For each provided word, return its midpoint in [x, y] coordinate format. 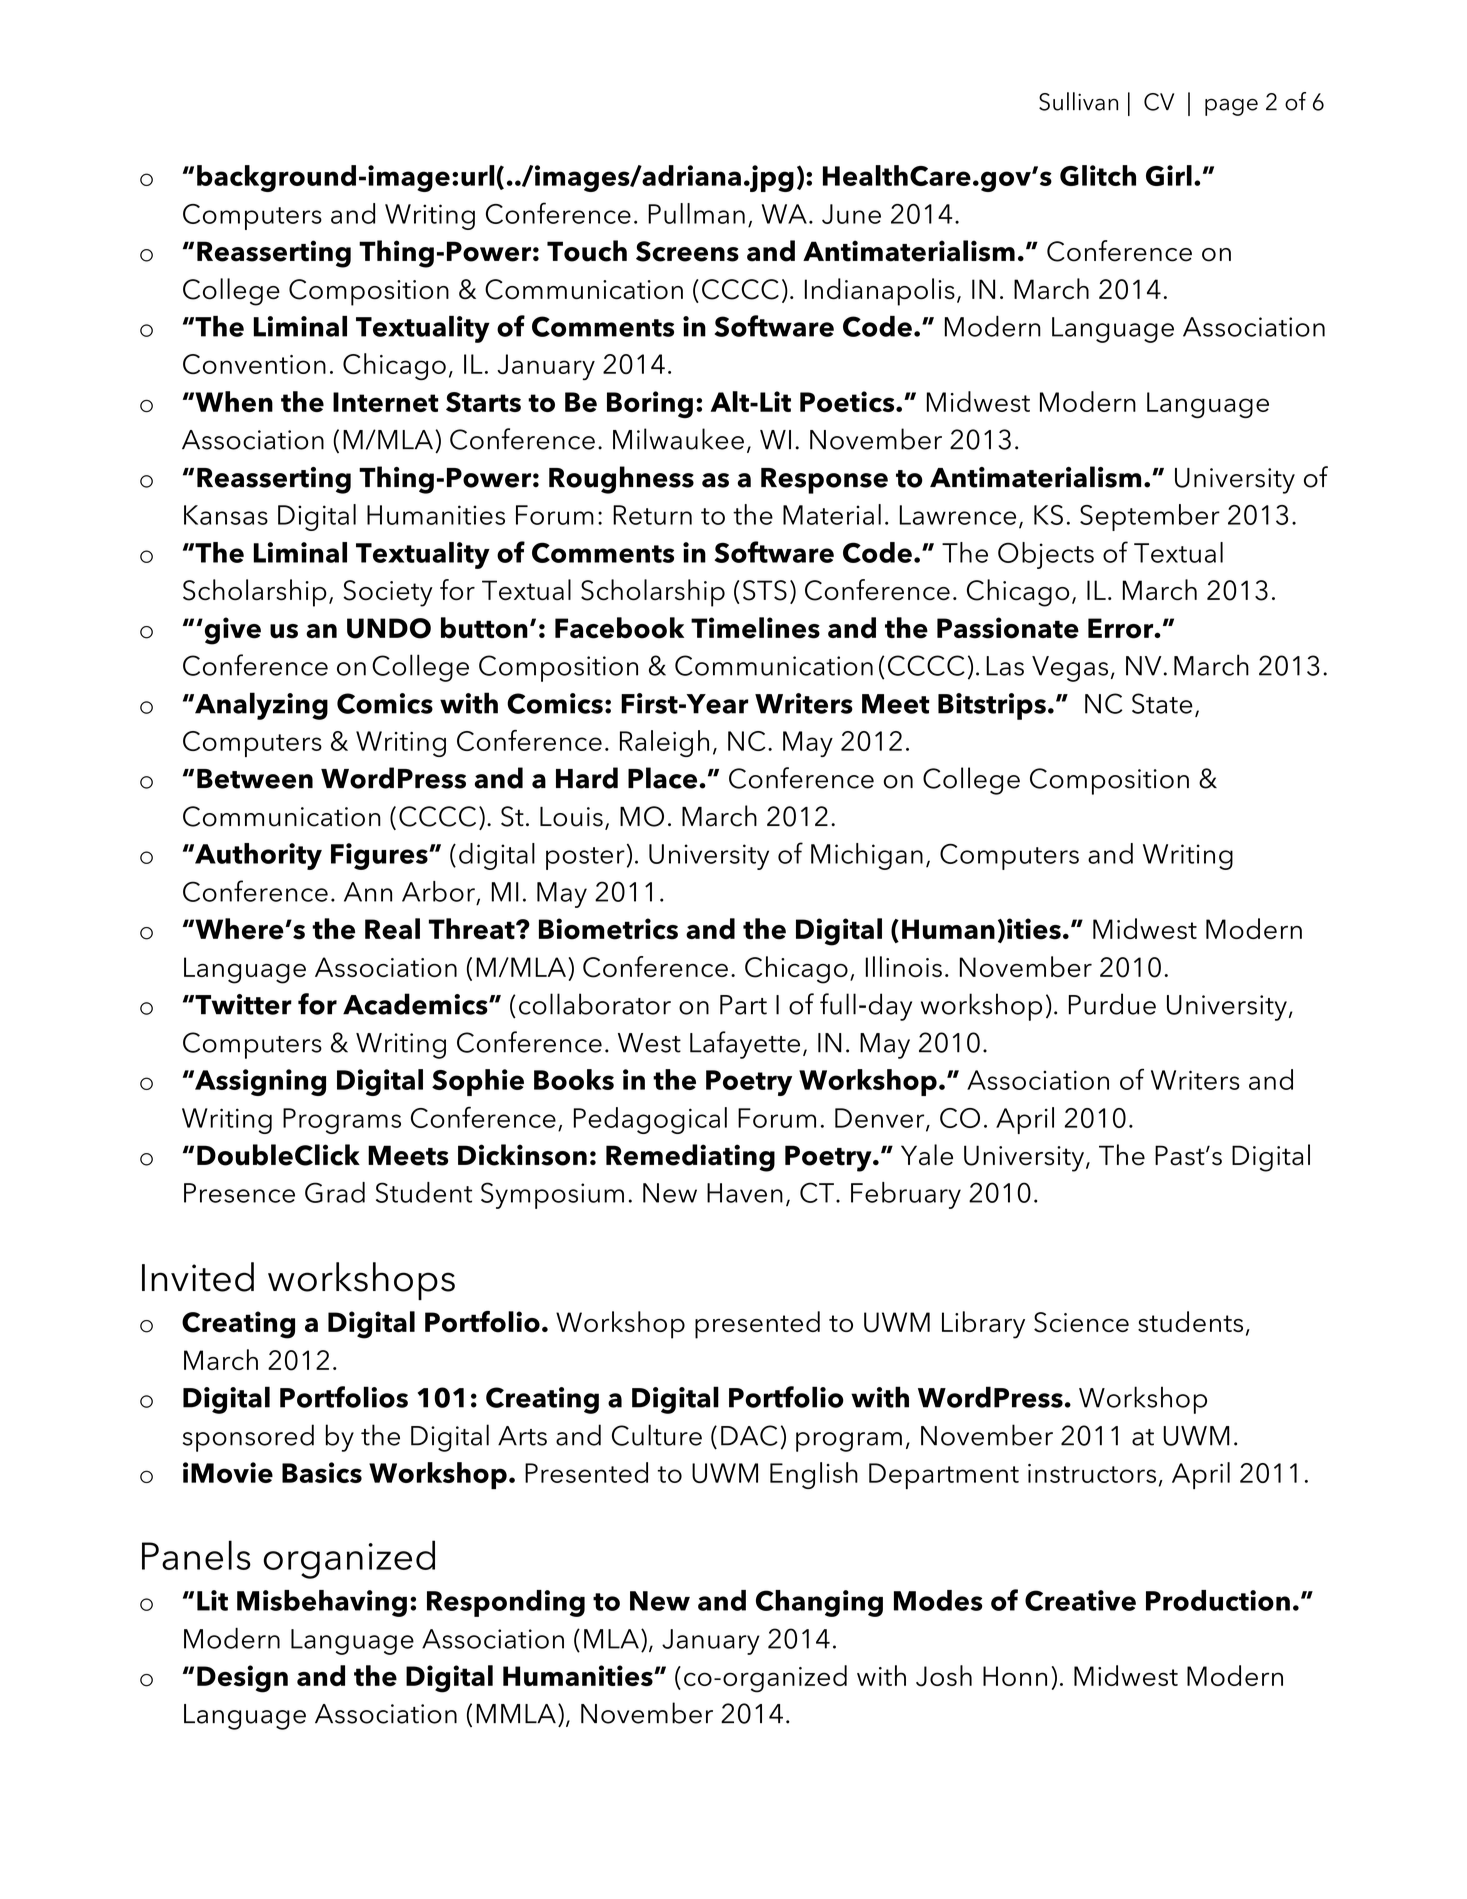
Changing [819, 1603]
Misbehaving [322, 1603]
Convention [254, 364]
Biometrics [608, 929]
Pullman [696, 213]
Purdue [1112, 1004]
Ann [368, 892]
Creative [1080, 1600]
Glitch [1098, 175]
